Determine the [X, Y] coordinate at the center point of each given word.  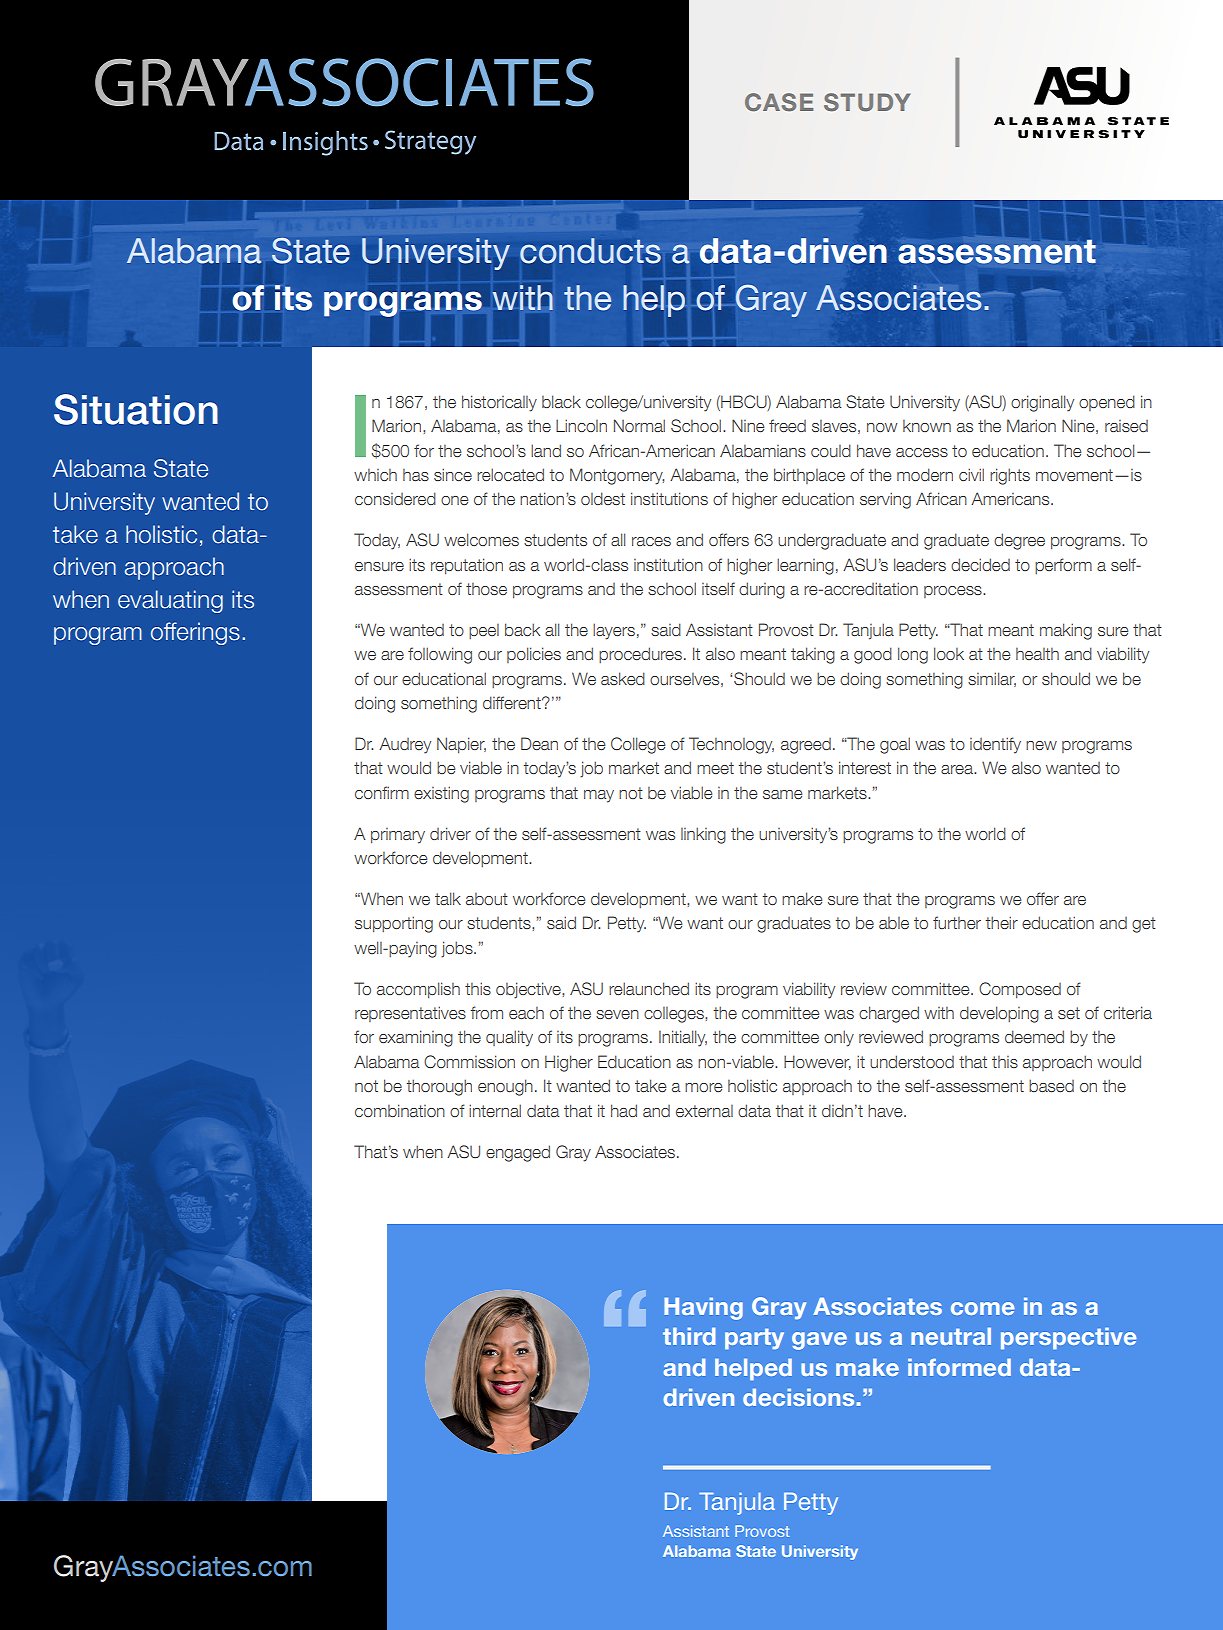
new [1041, 745]
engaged [518, 1153]
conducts [590, 251]
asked [623, 678]
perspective [1069, 1338]
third [689, 1336]
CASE [779, 102]
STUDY [867, 102]
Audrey [405, 745]
